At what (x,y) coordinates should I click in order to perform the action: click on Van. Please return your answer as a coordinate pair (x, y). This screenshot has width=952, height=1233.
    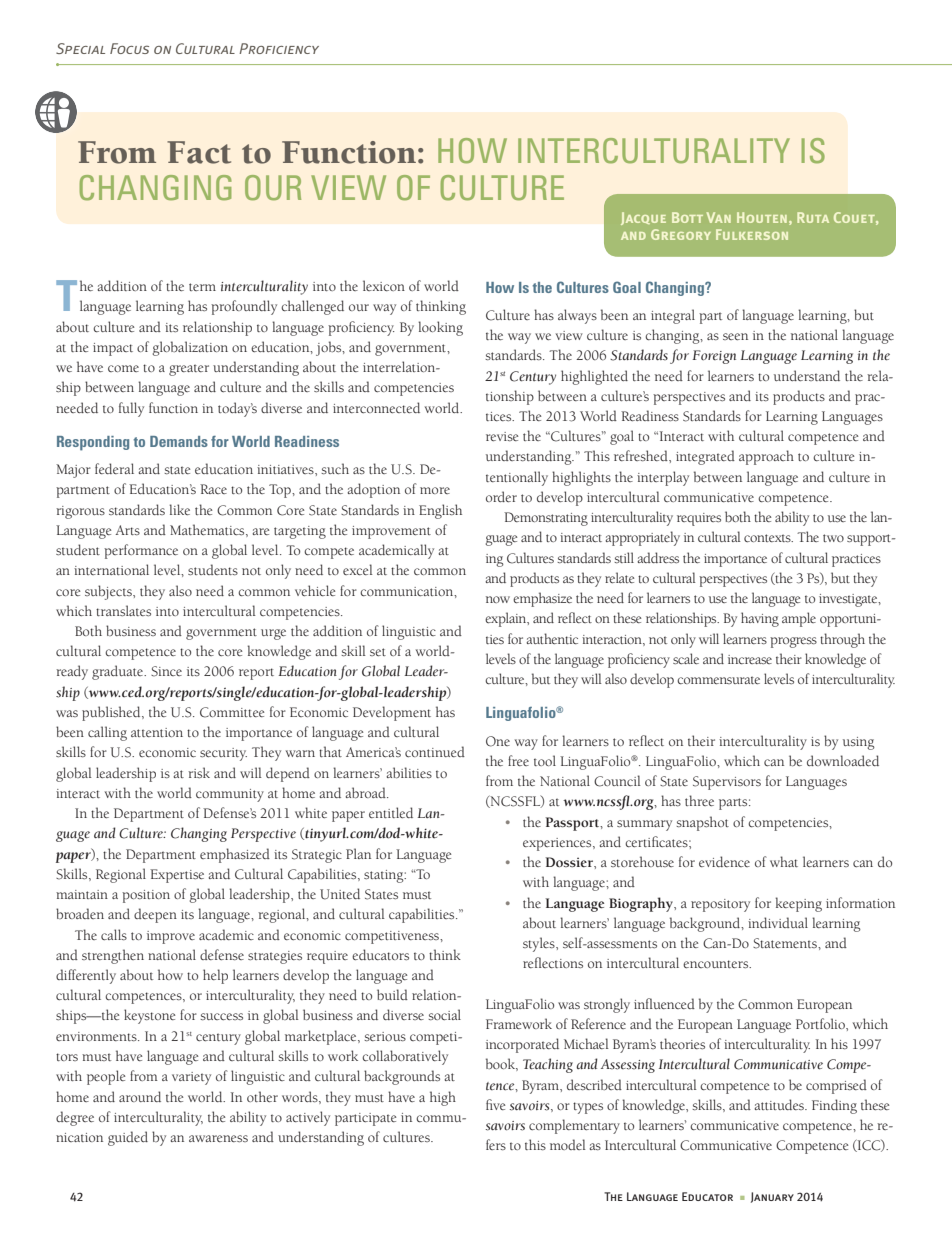
    Looking at the image, I should click on (719, 217).
